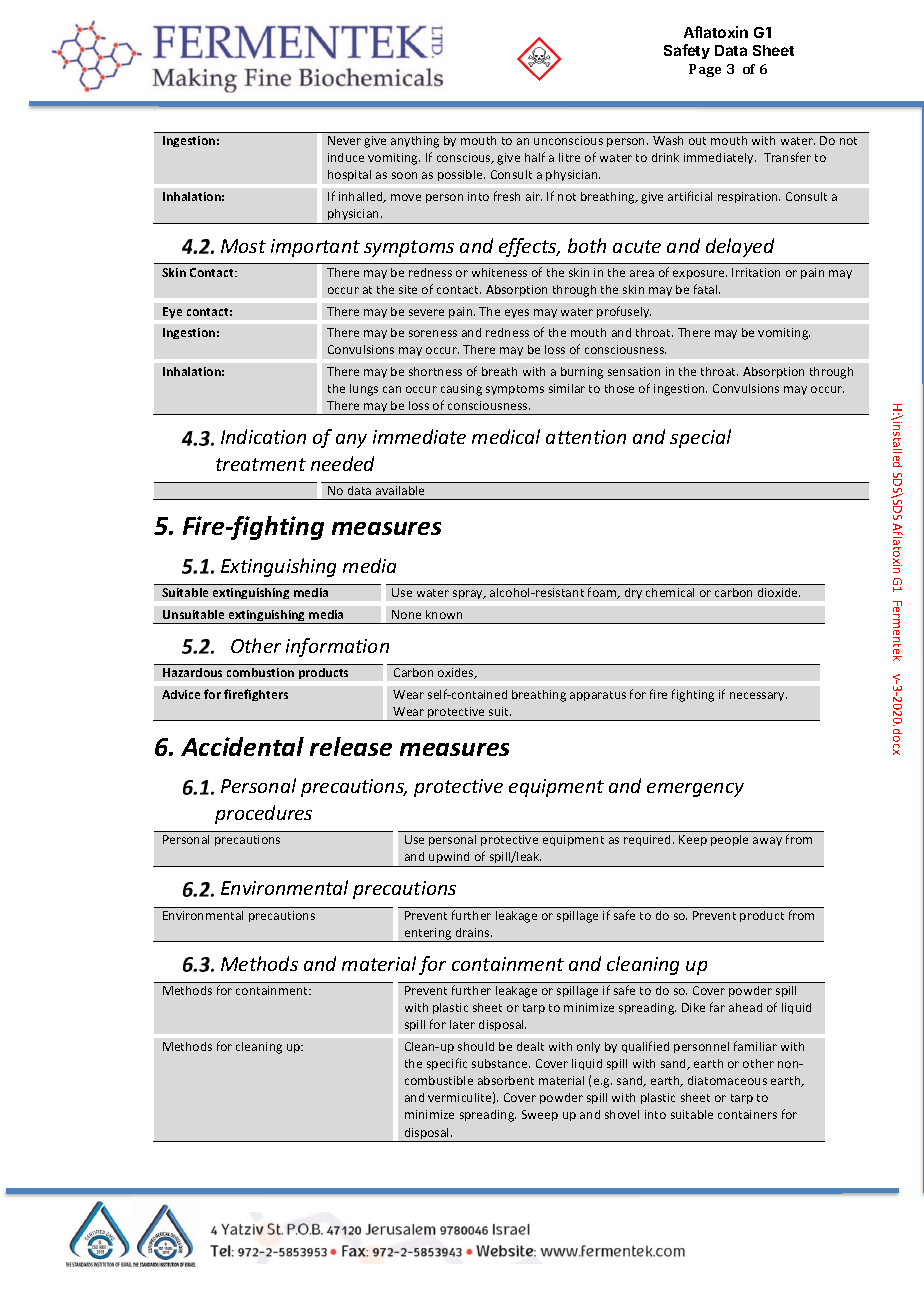  What do you see at coordinates (727, 1080) in the document?
I see `diatomaceous` at bounding box center [727, 1080].
